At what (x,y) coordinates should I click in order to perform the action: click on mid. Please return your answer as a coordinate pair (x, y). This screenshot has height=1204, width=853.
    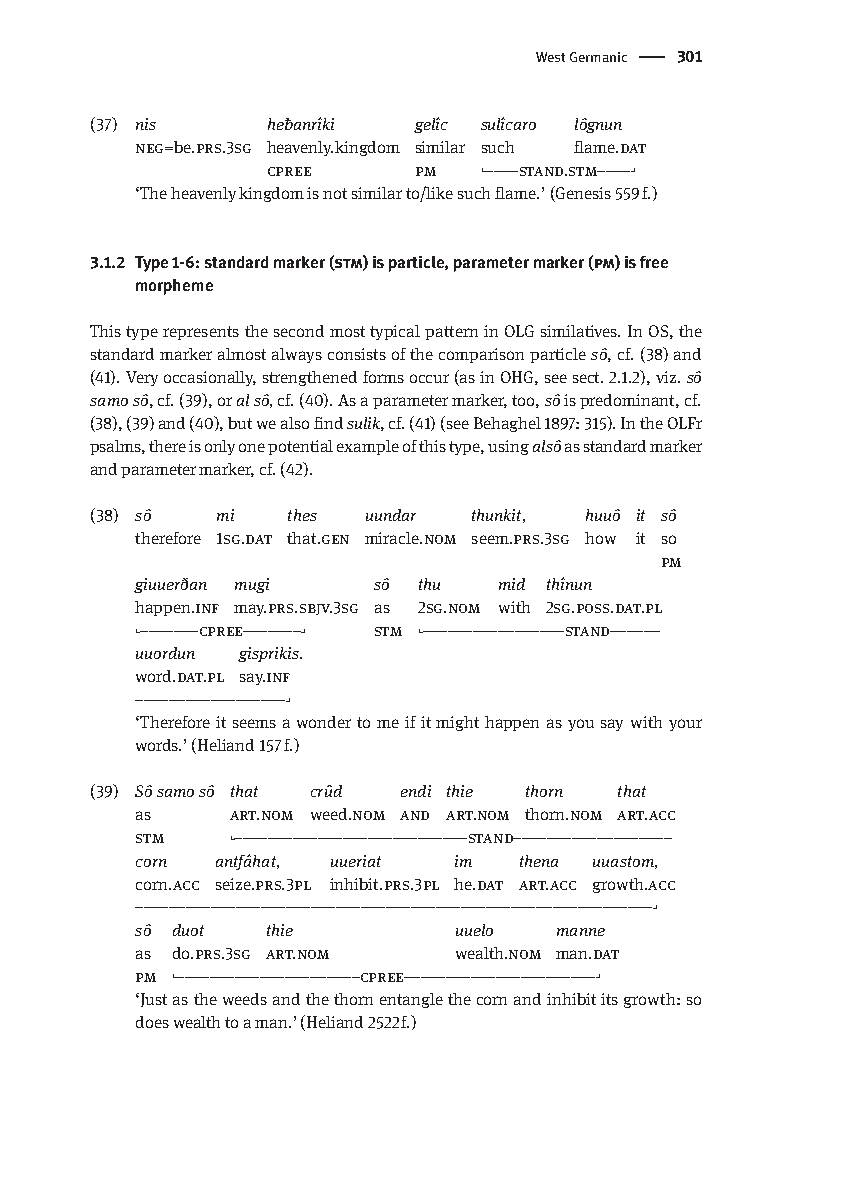
    Looking at the image, I should click on (512, 584).
